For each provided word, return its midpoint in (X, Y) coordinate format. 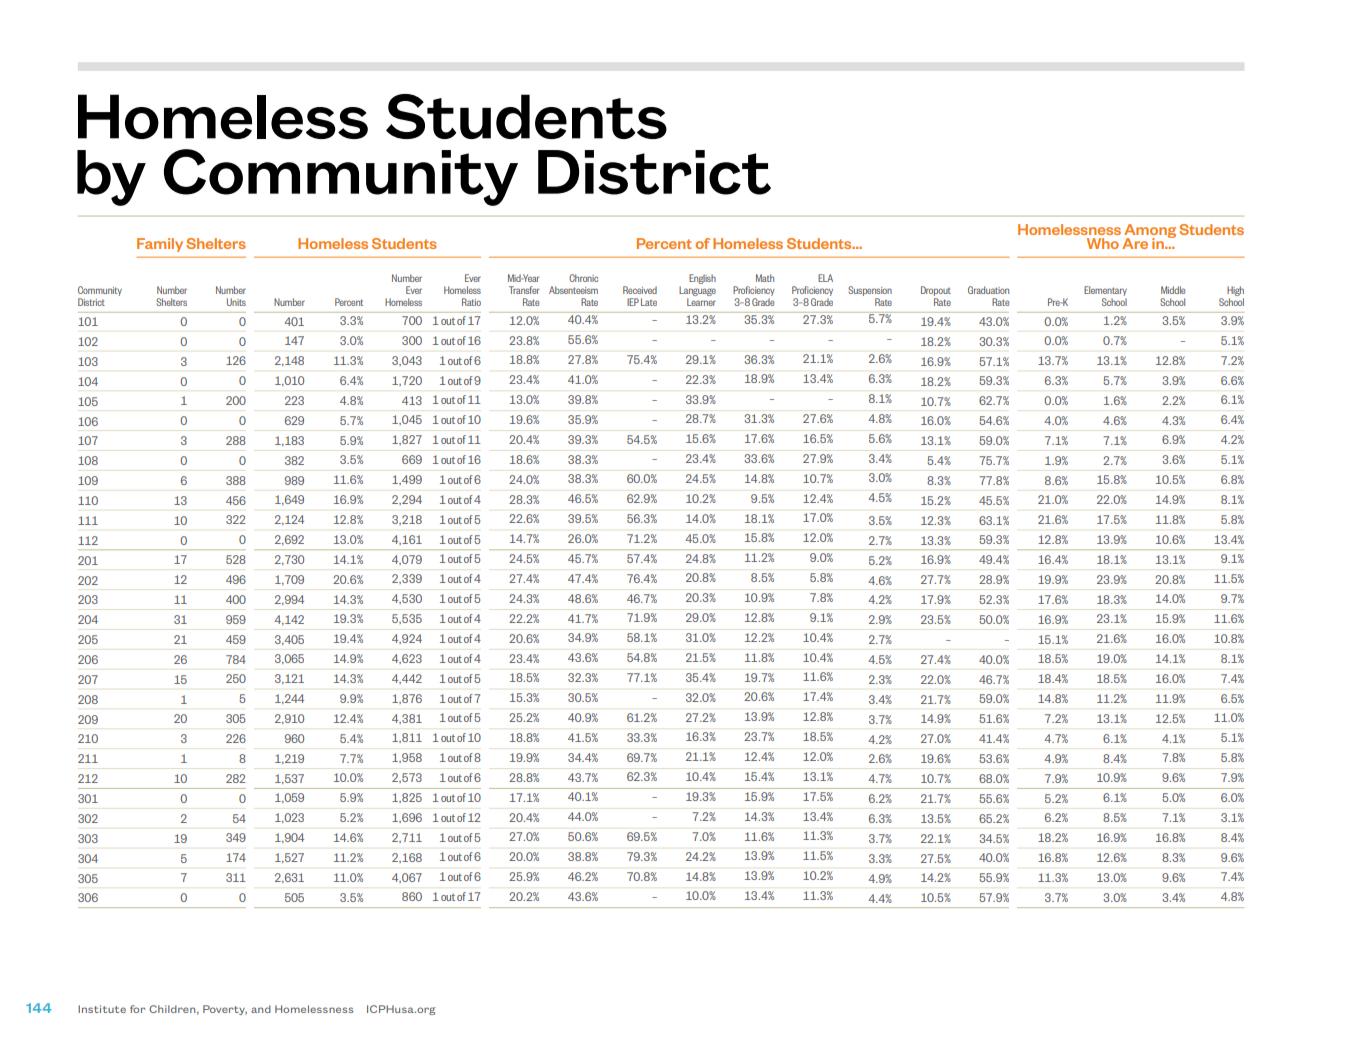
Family (160, 245)
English (702, 279)
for (137, 1009)
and (261, 1009)
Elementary (1105, 291)
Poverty (225, 1010)
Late (649, 302)
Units (236, 302)
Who (1103, 243)
